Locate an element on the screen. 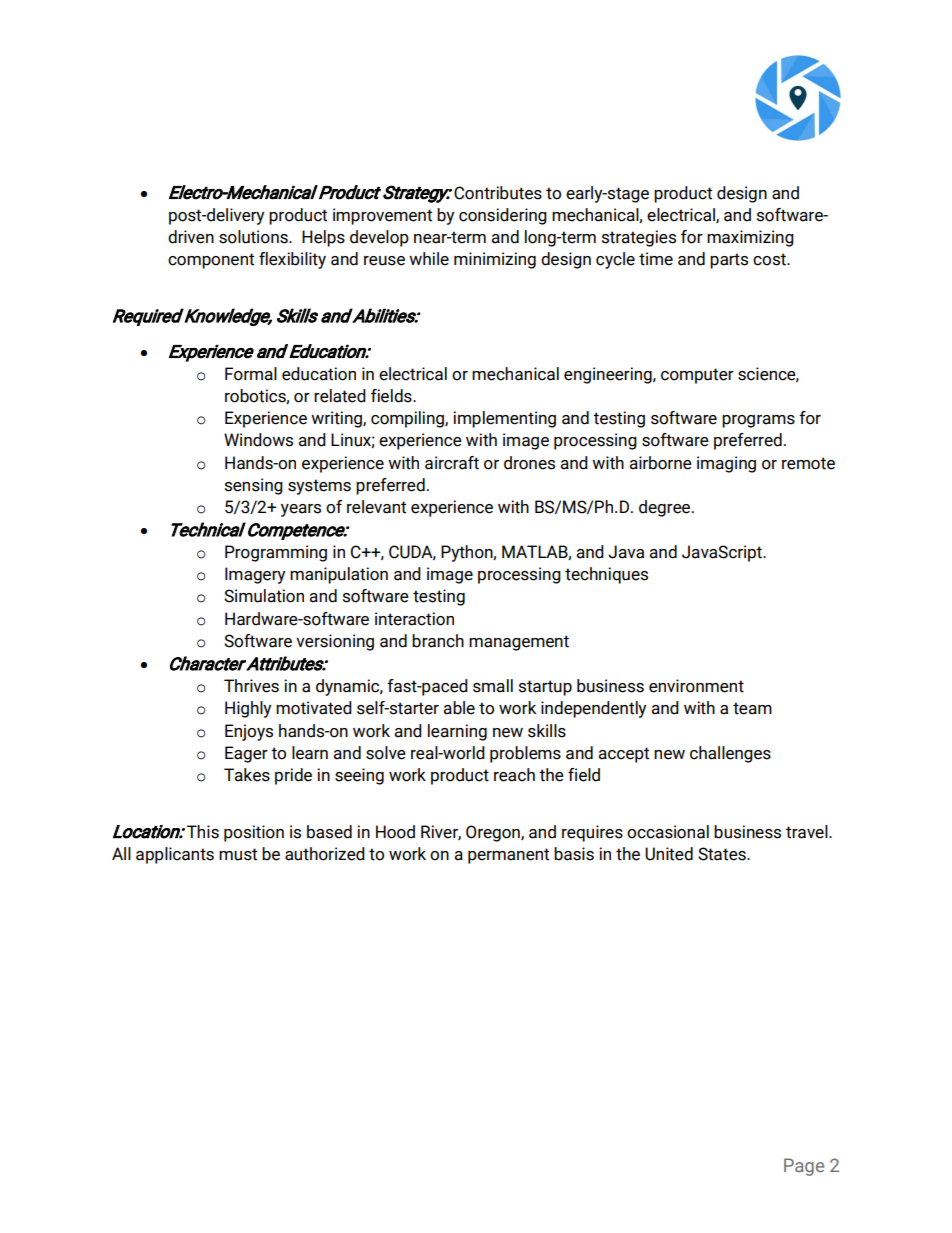  Windows is located at coordinates (258, 440).
